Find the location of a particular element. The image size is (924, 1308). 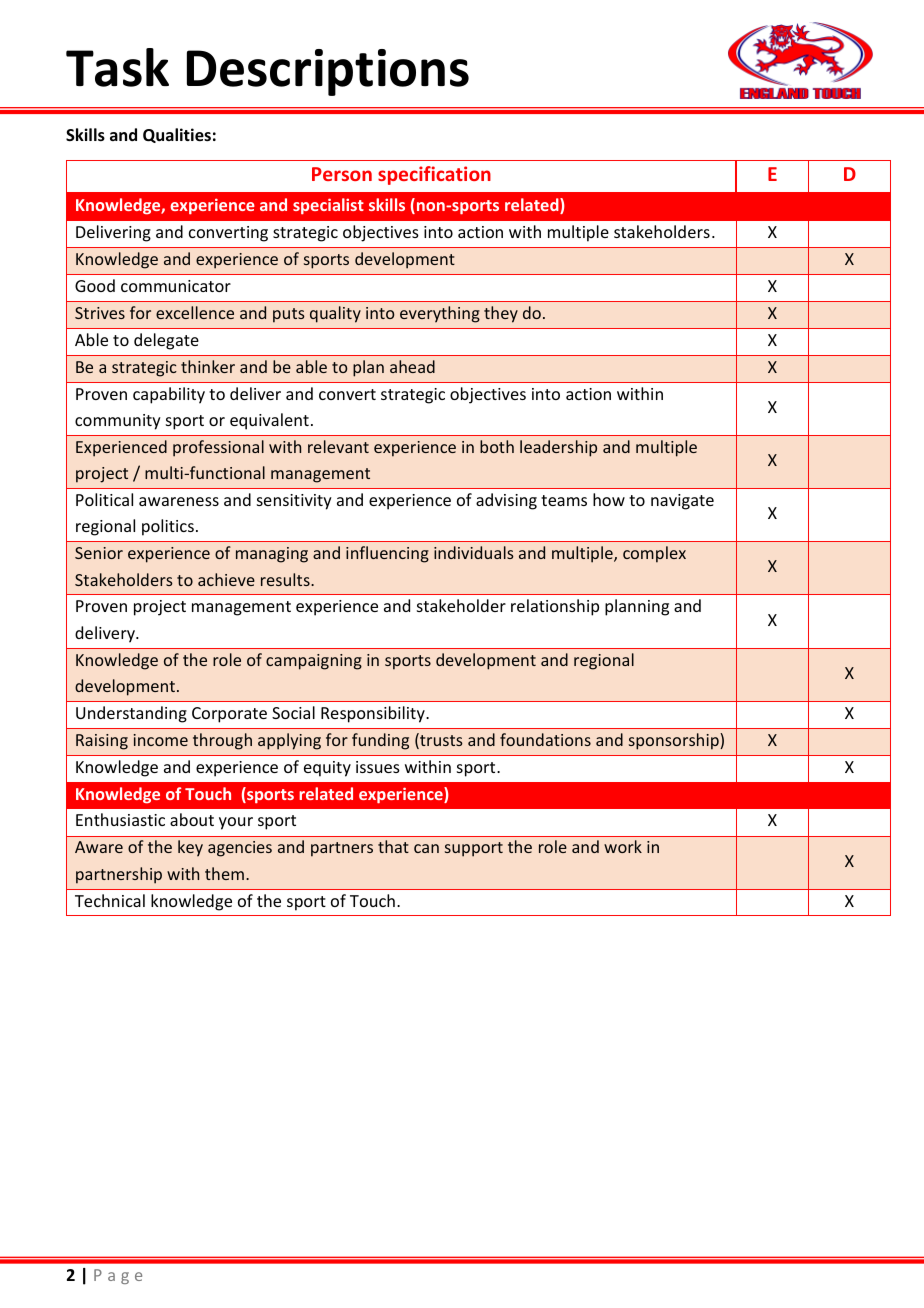

relationship is located at coordinates (555, 607).
